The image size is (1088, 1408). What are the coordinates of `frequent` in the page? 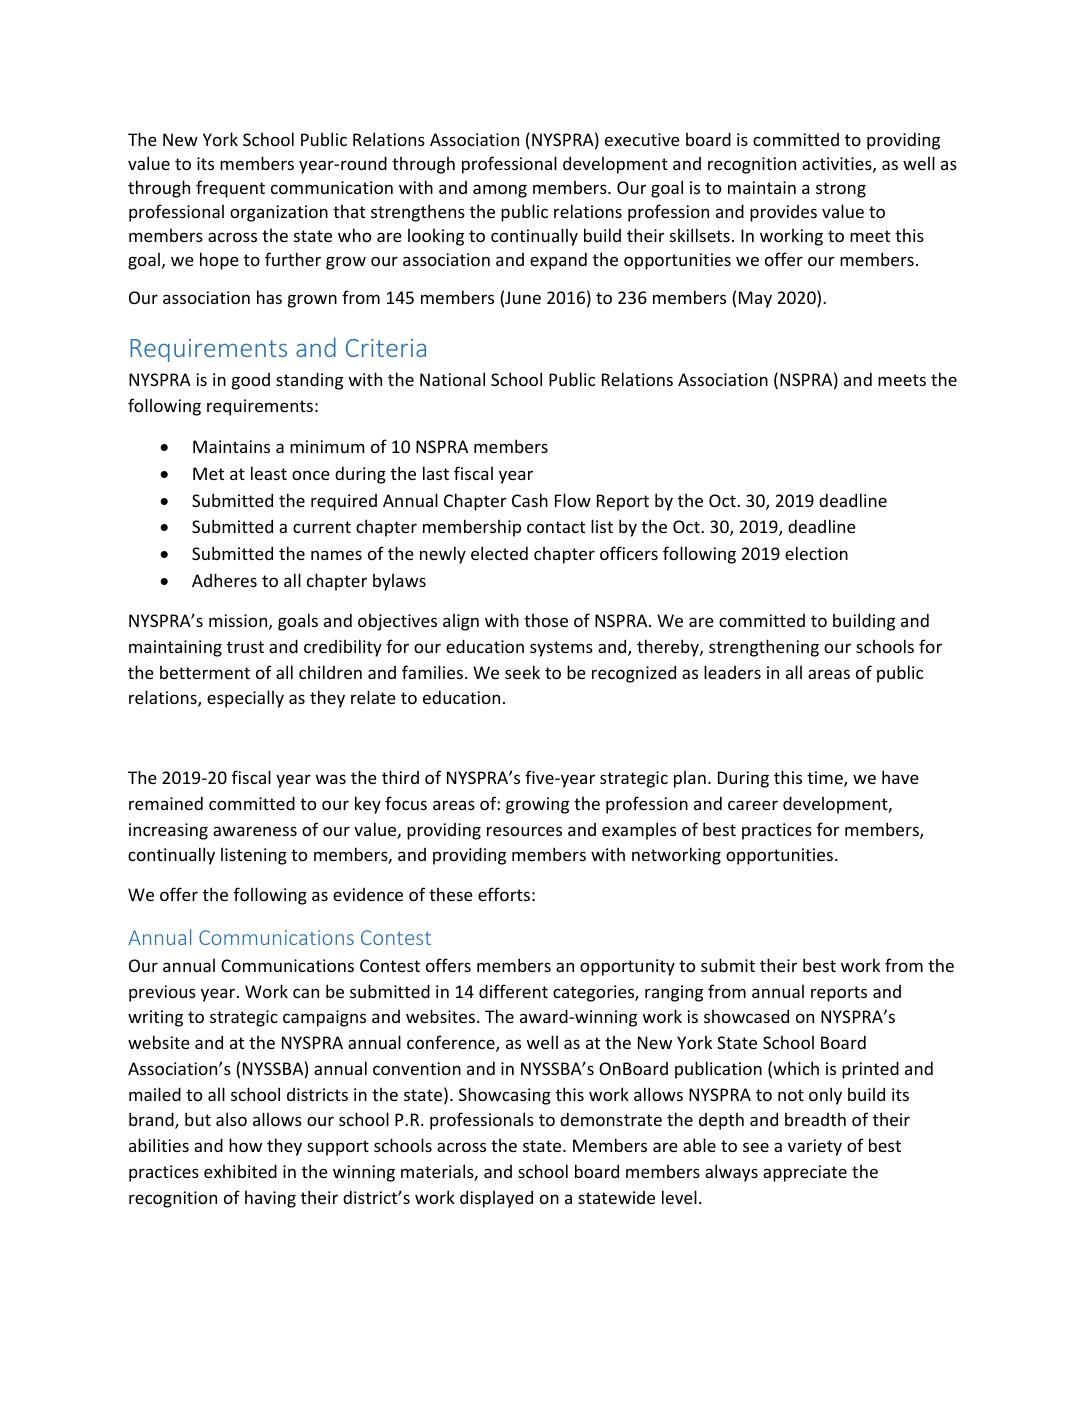 It's located at (230, 189).
